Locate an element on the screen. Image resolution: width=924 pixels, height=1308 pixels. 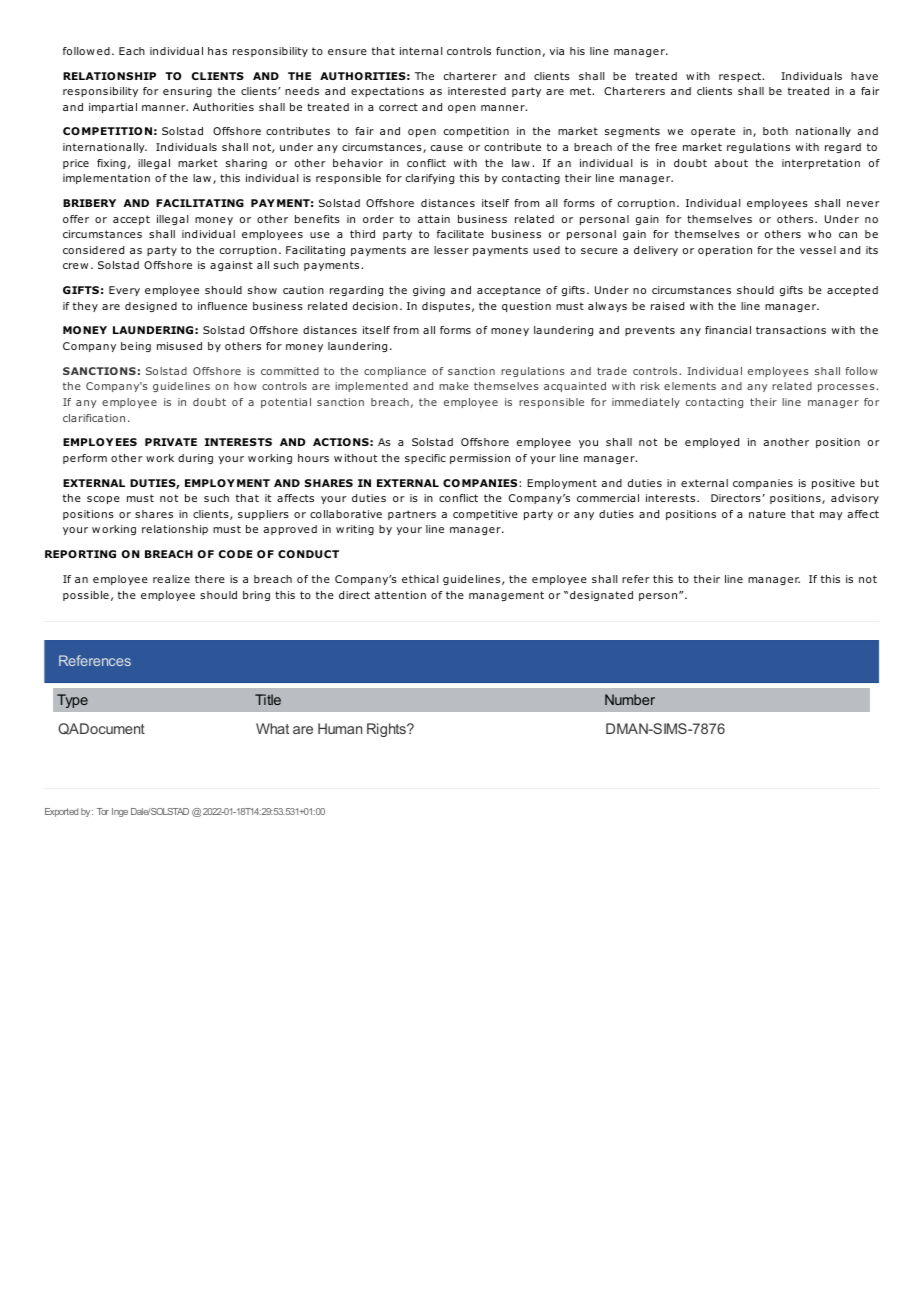
employed is located at coordinates (712, 443).
